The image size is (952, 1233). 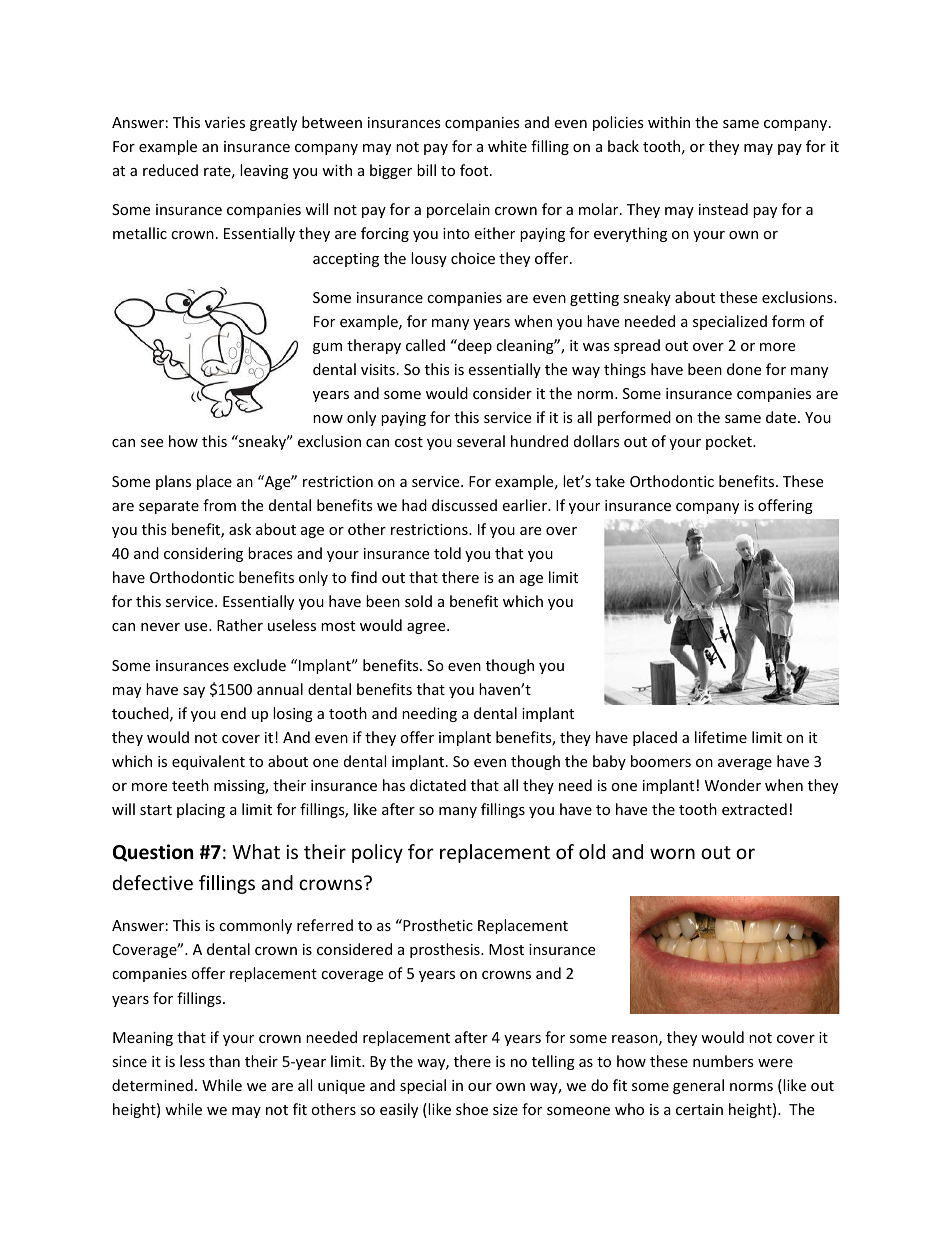 What do you see at coordinates (475, 170) in the screenshot?
I see `foot` at bounding box center [475, 170].
